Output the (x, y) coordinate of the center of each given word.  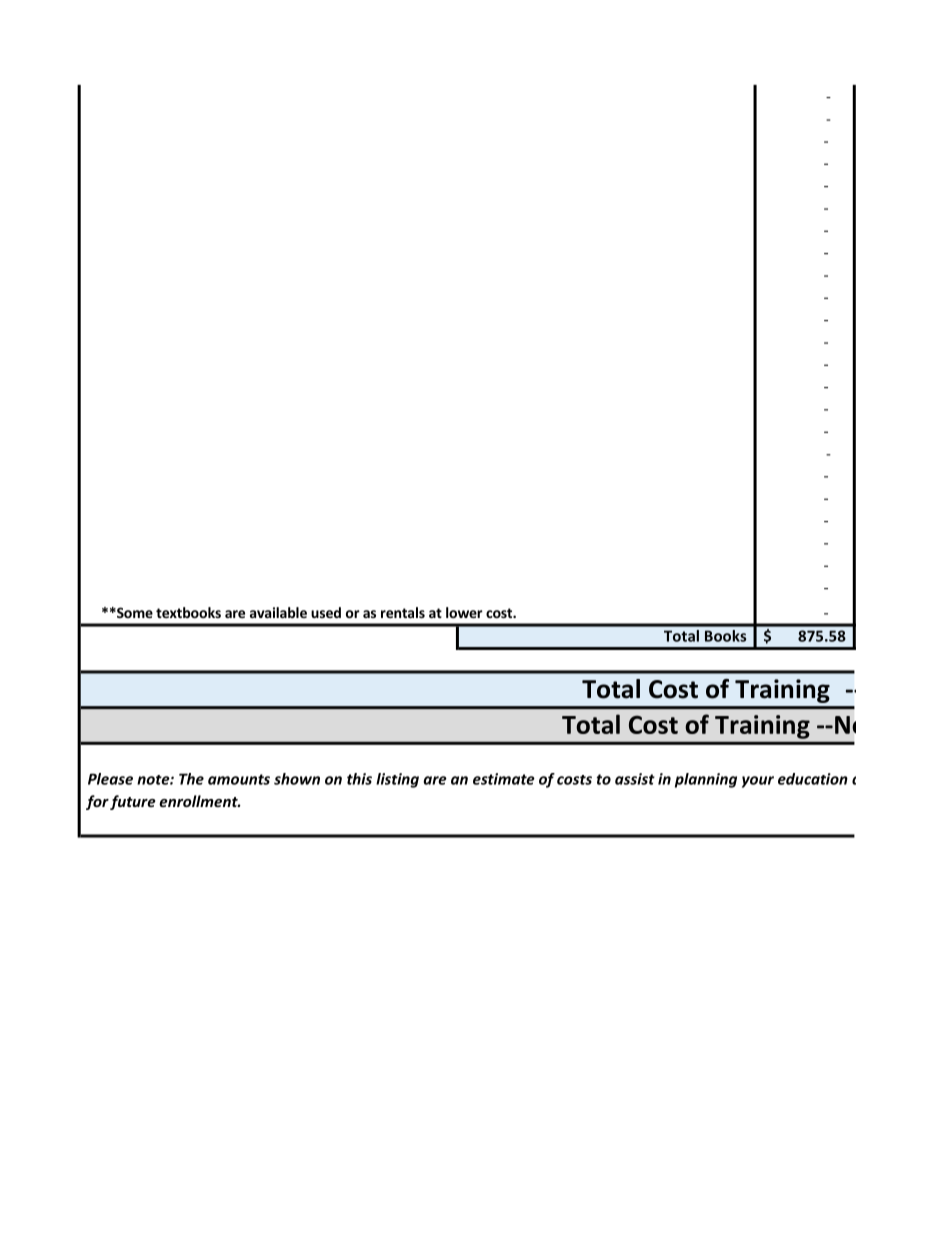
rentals (403, 612)
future (132, 802)
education (813, 779)
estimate (504, 779)
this (359, 779)
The (191, 779)
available (278, 612)
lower (464, 612)
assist (635, 779)
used (326, 612)
